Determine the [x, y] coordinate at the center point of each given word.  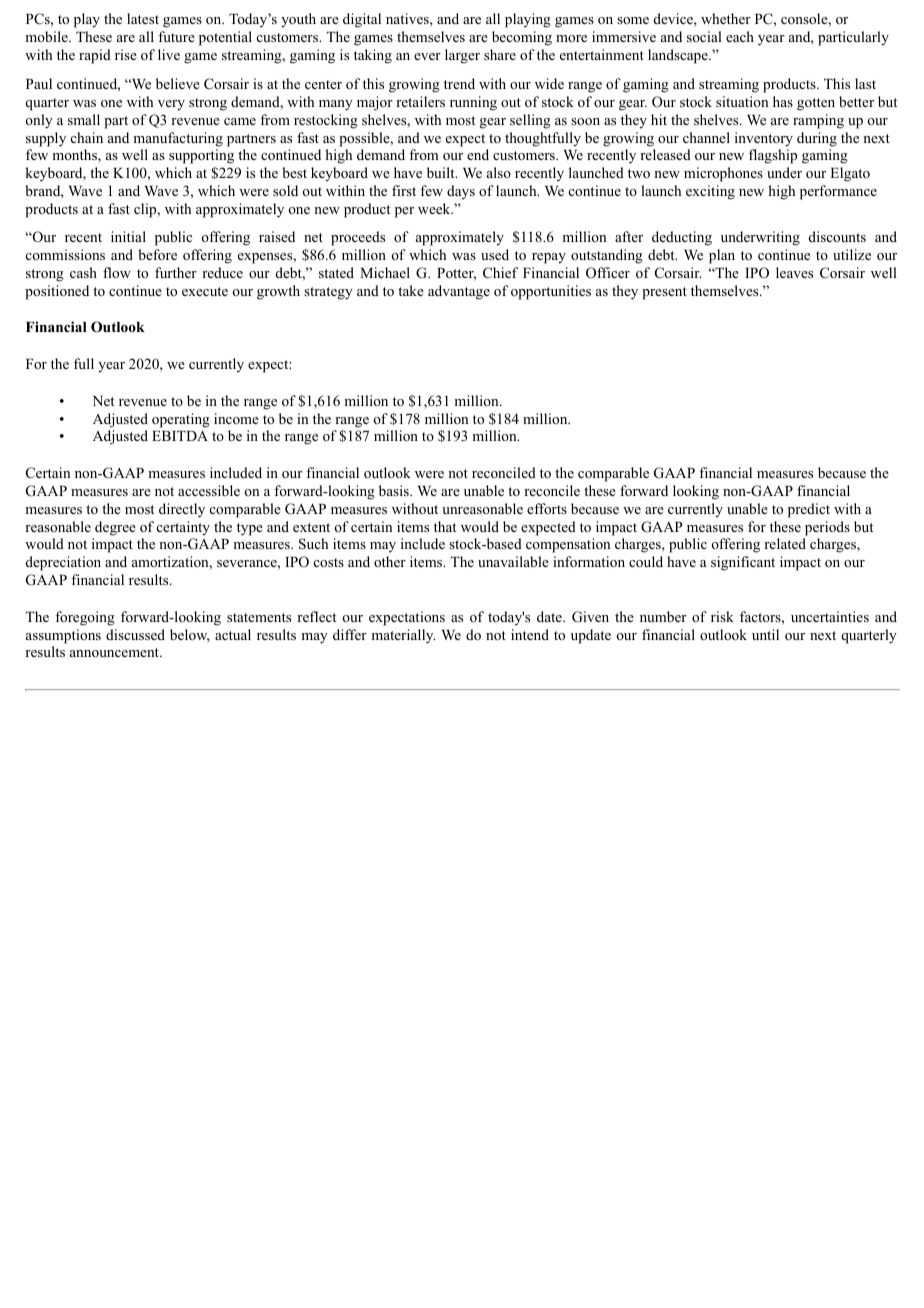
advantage [459, 292]
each [740, 36]
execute [205, 291]
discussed [135, 634]
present [664, 293]
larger [462, 56]
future [176, 36]
